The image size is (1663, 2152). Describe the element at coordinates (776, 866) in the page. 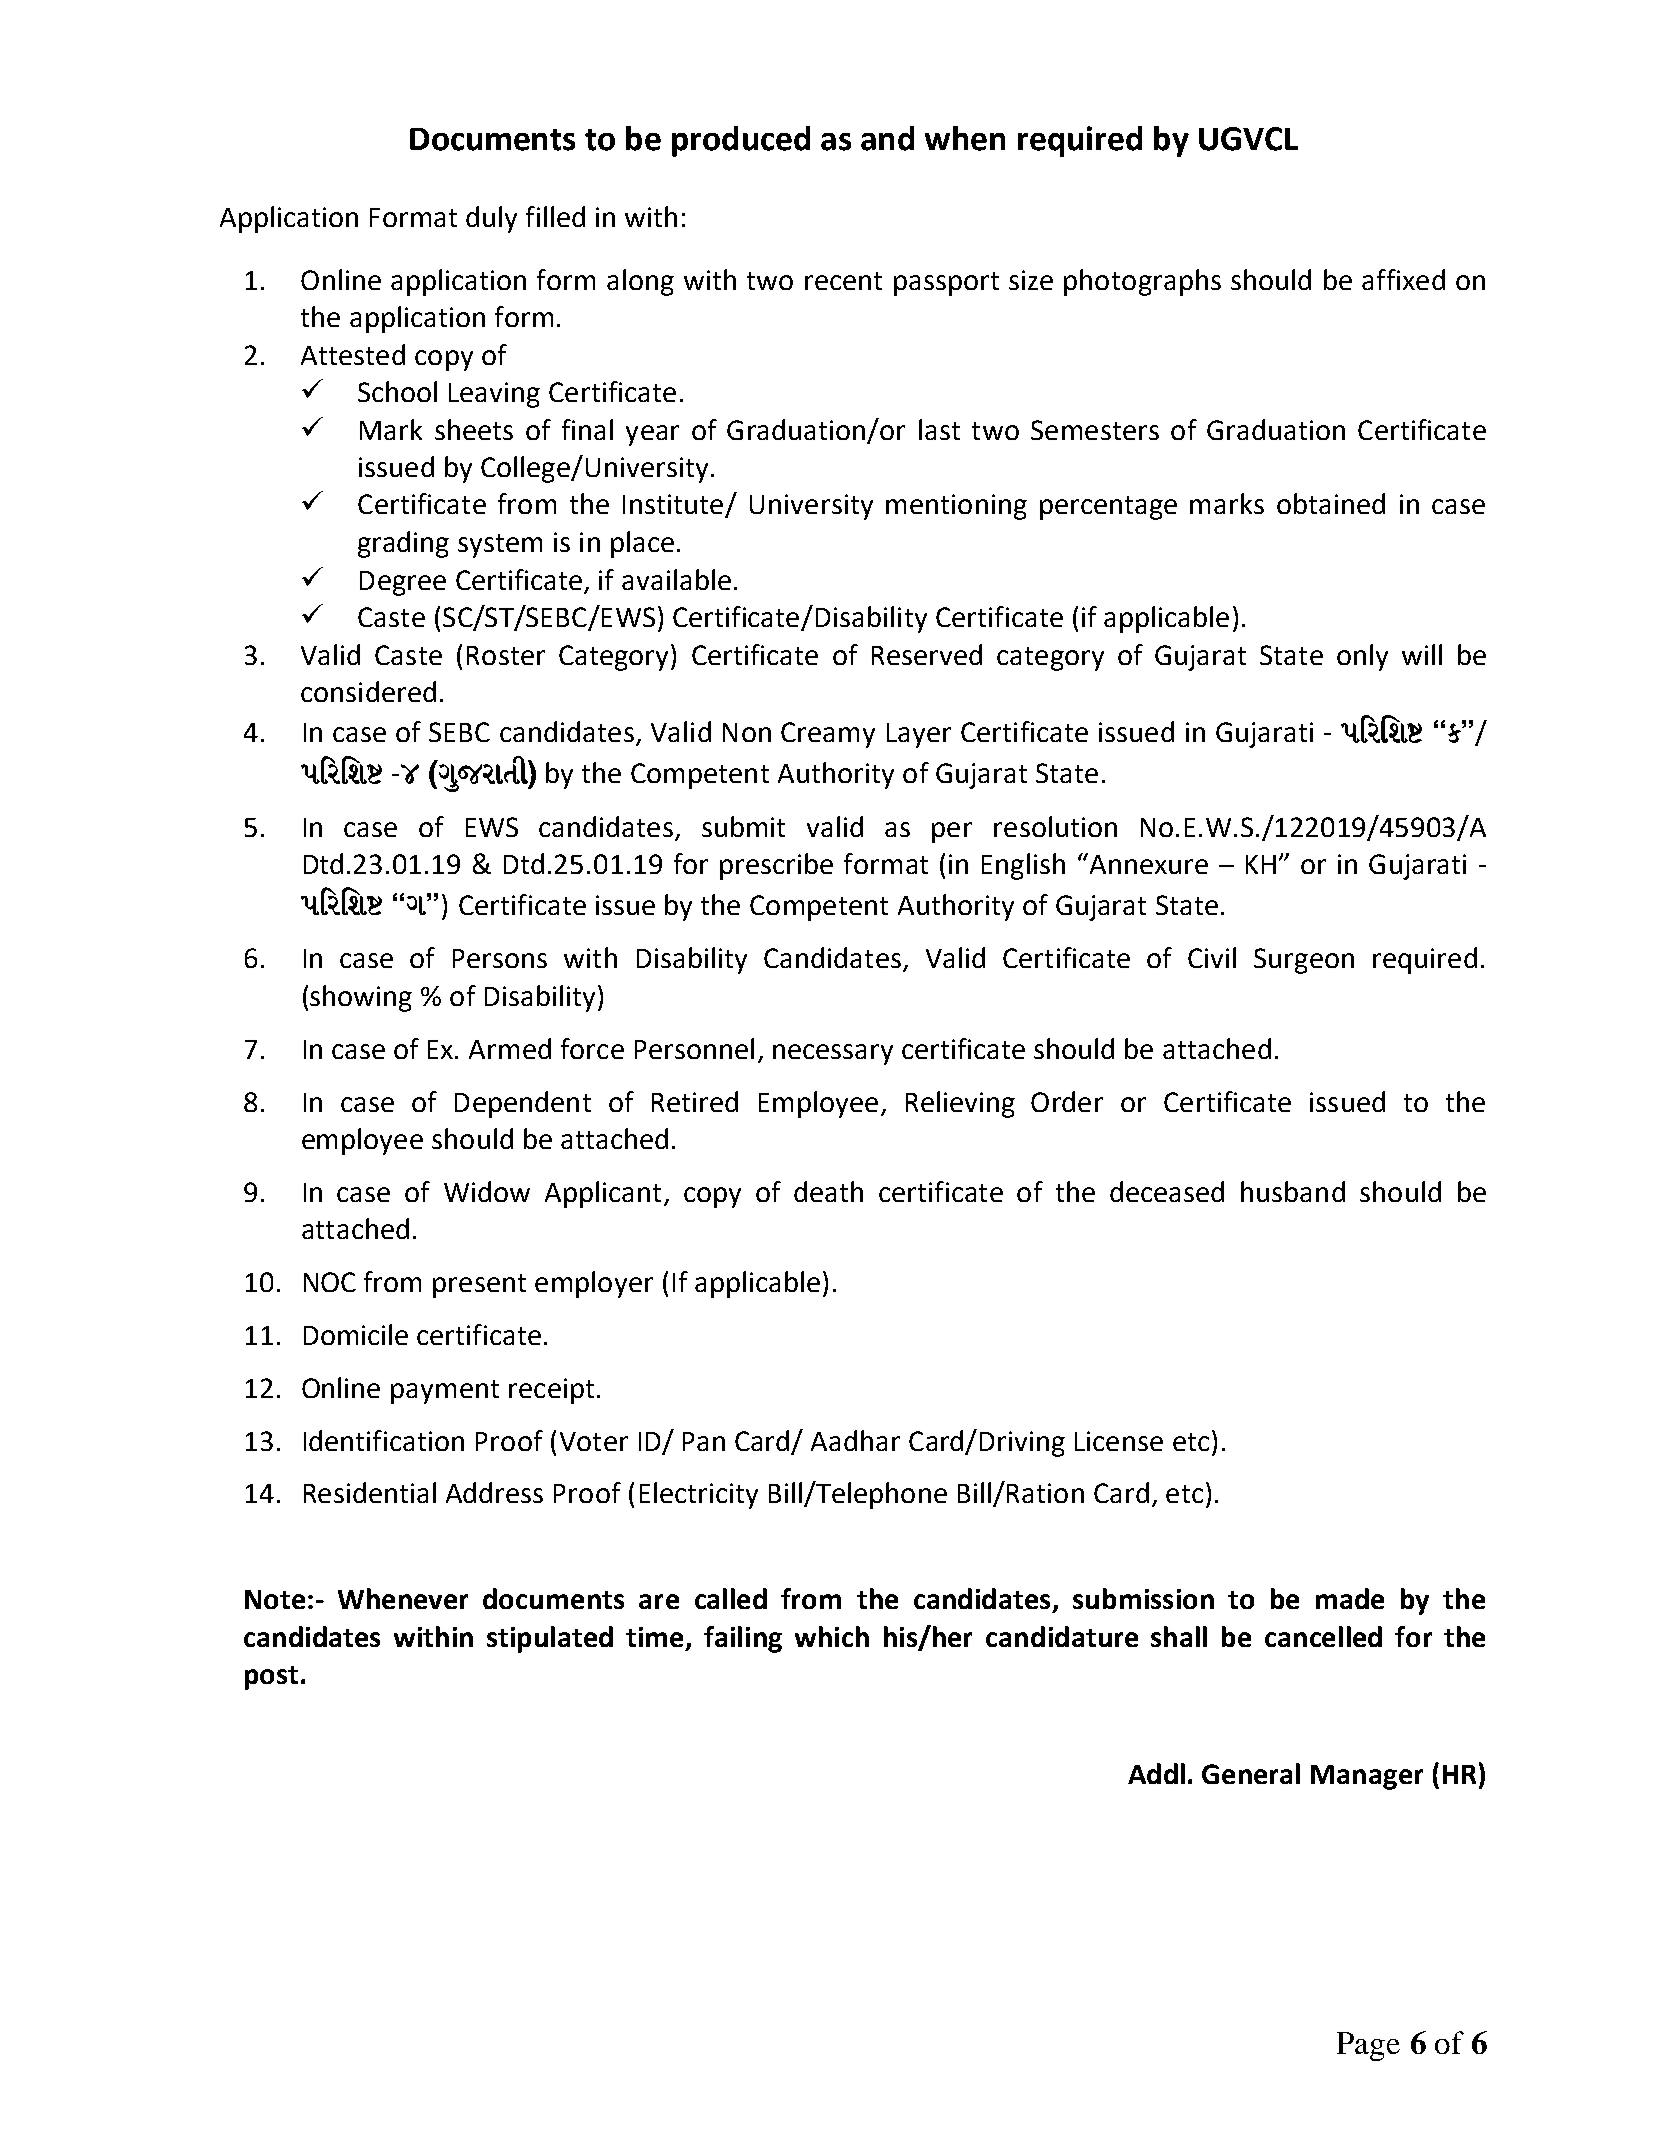

I see `prescribe` at that location.
